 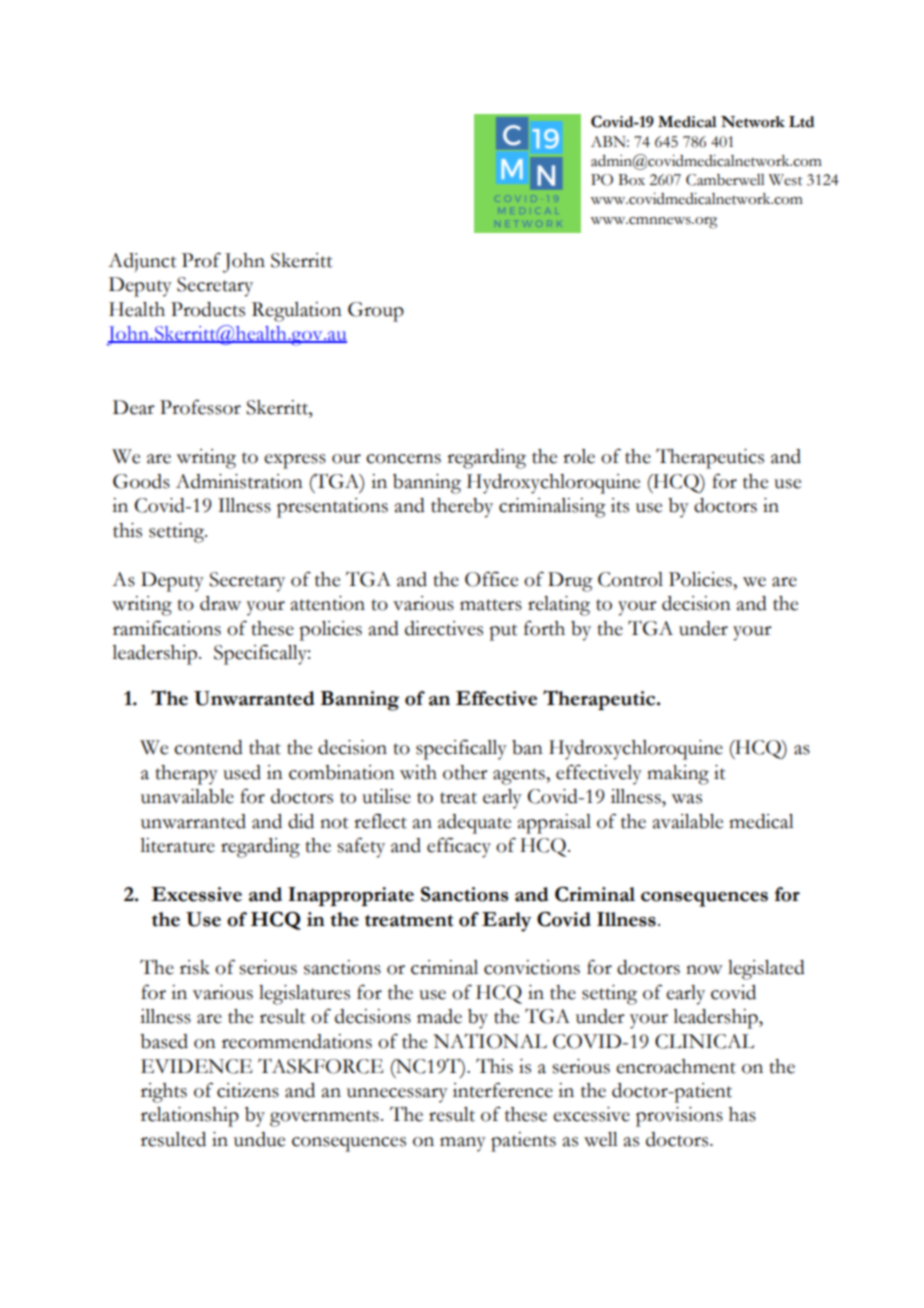 What do you see at coordinates (785, 180) in the document?
I see `West` at bounding box center [785, 180].
